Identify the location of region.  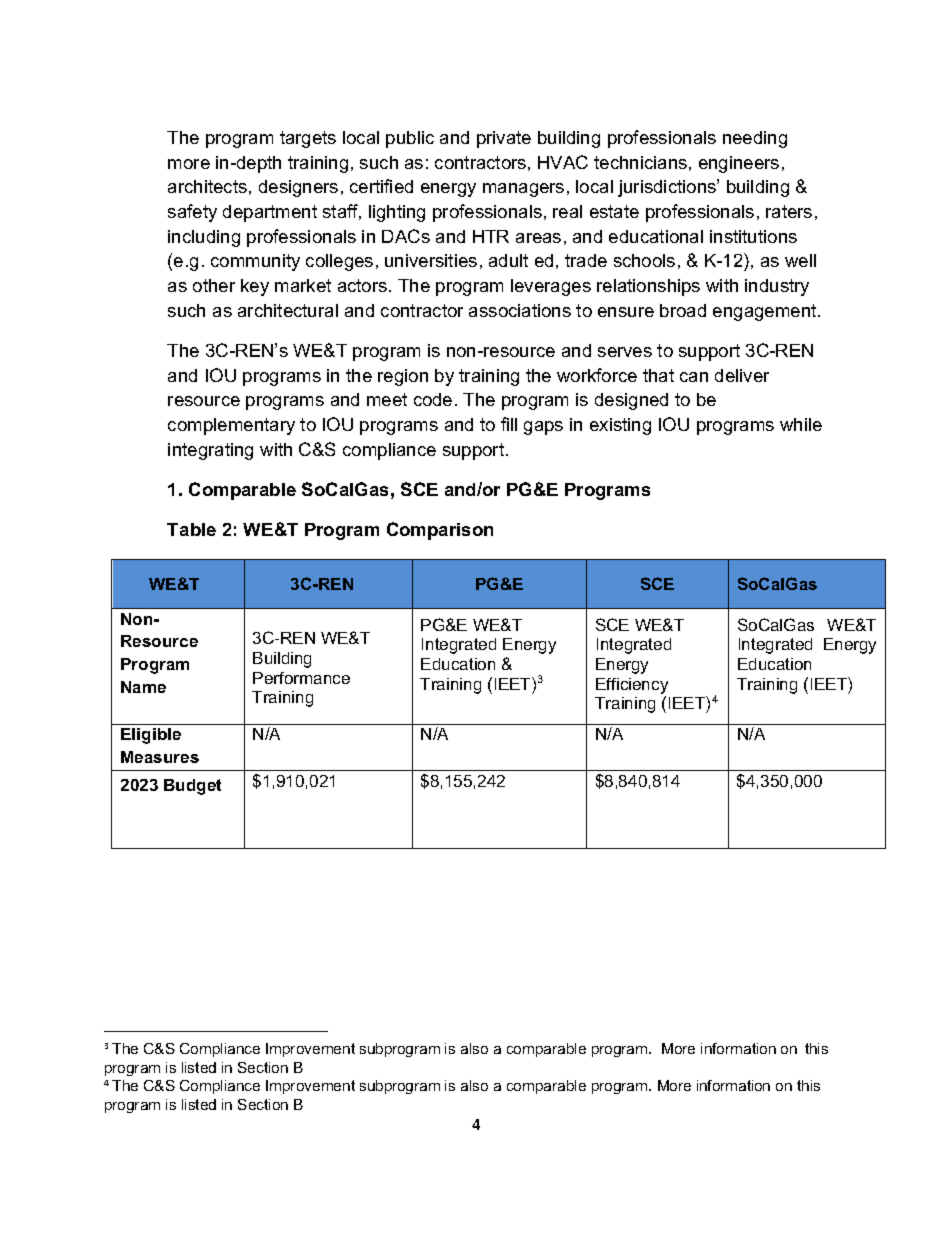
(403, 377).
